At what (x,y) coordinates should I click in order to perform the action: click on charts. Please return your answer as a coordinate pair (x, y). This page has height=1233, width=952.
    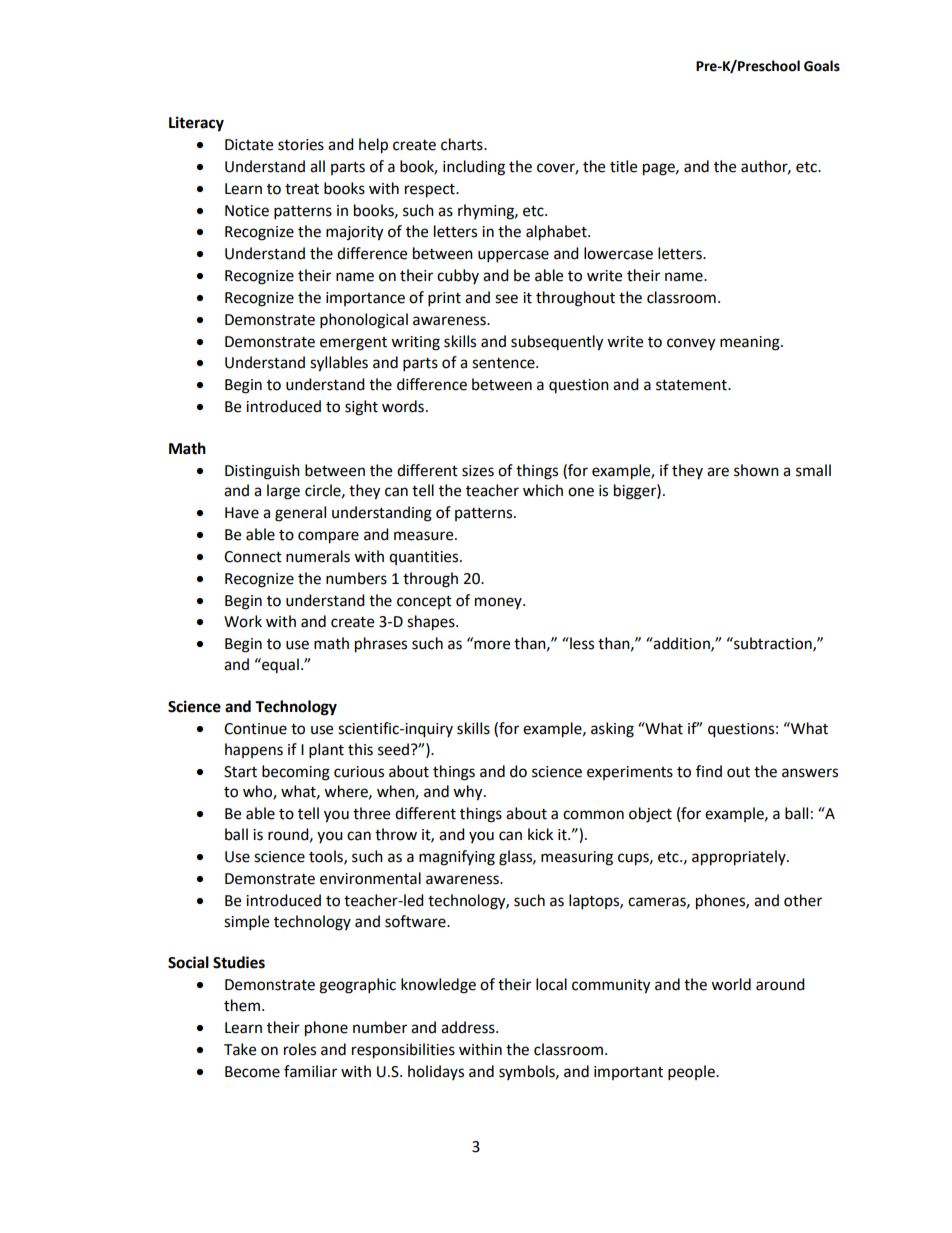
    Looking at the image, I should click on (463, 144).
